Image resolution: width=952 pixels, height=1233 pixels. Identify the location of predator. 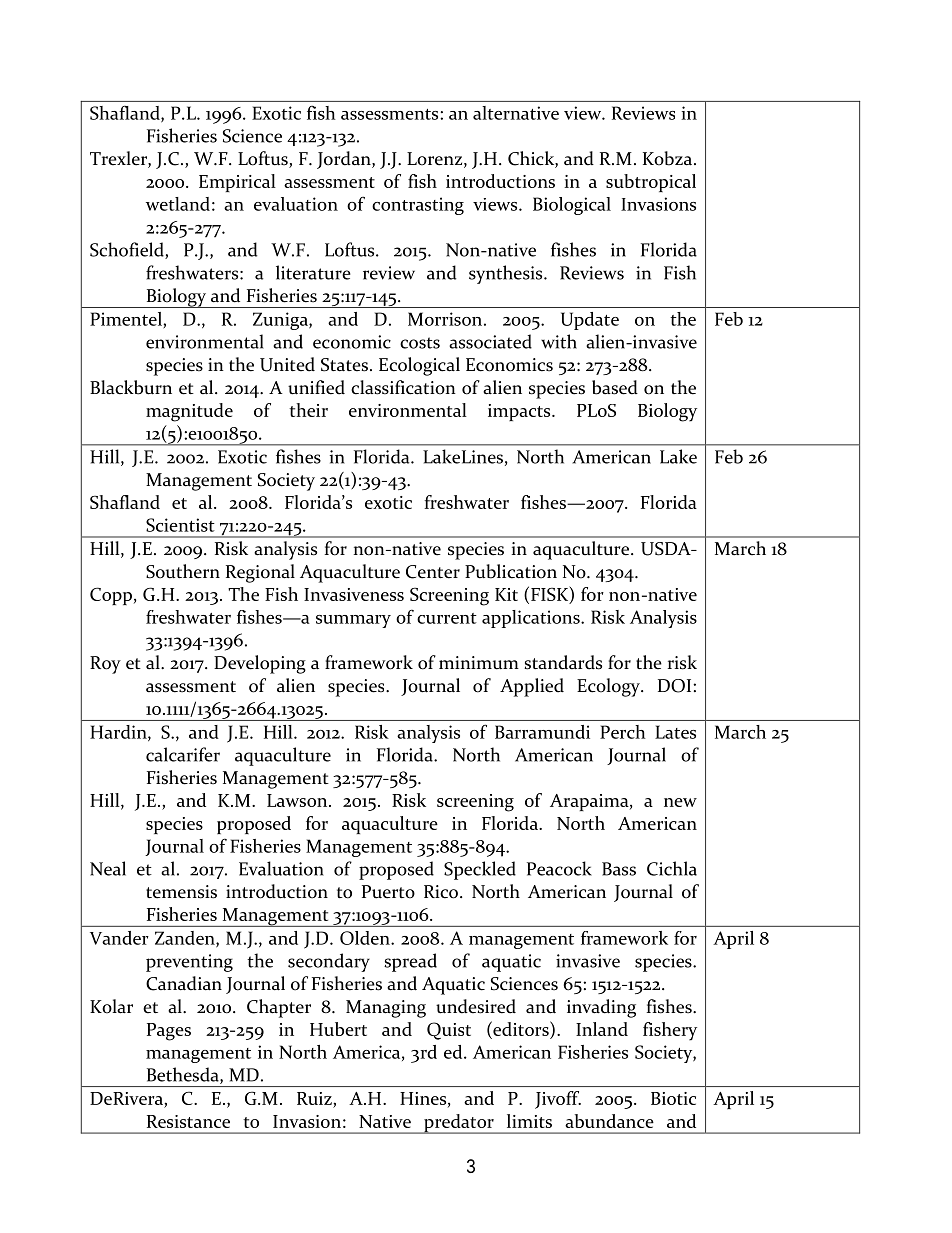
(459, 1124).
